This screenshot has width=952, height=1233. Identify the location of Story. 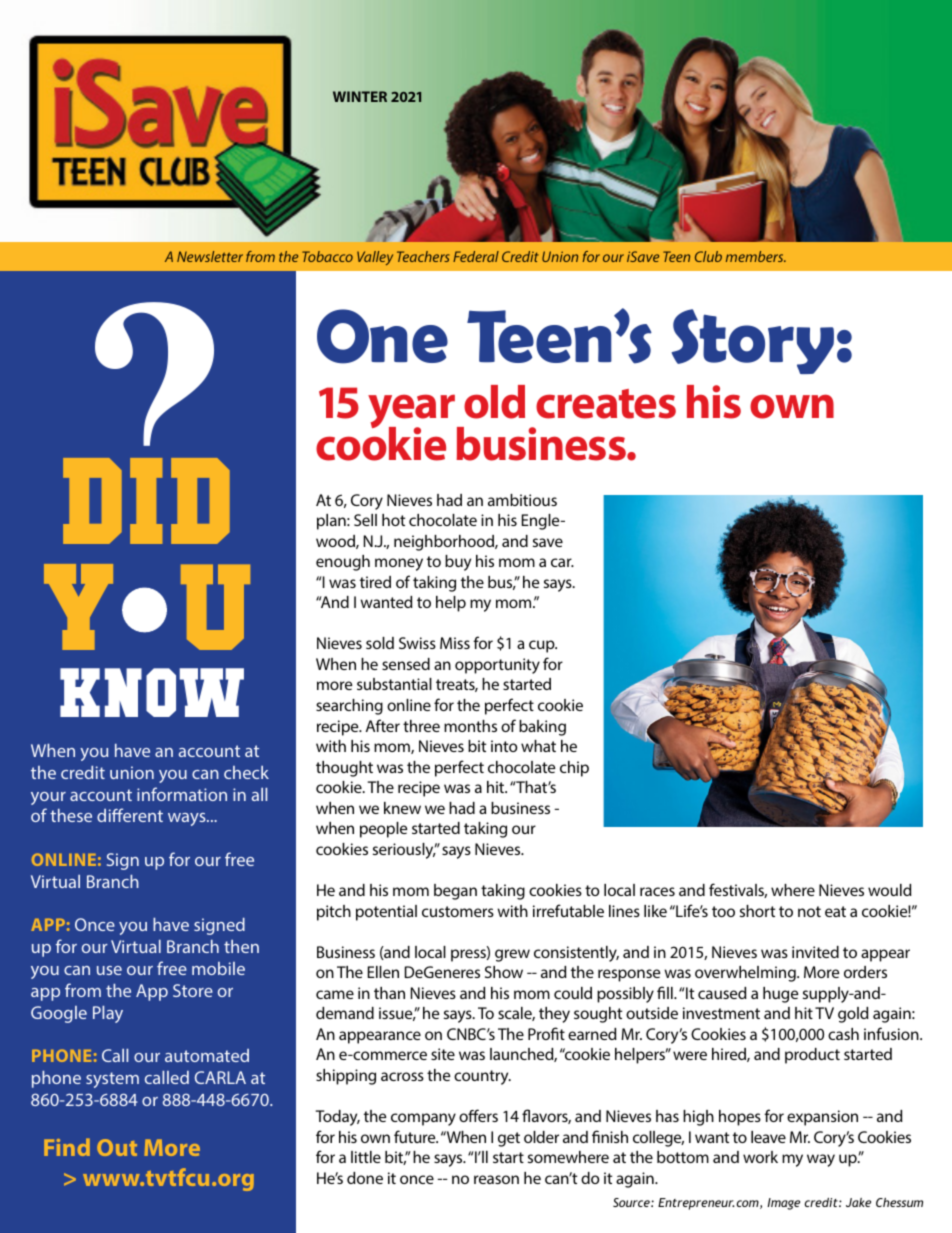
(752, 341).
